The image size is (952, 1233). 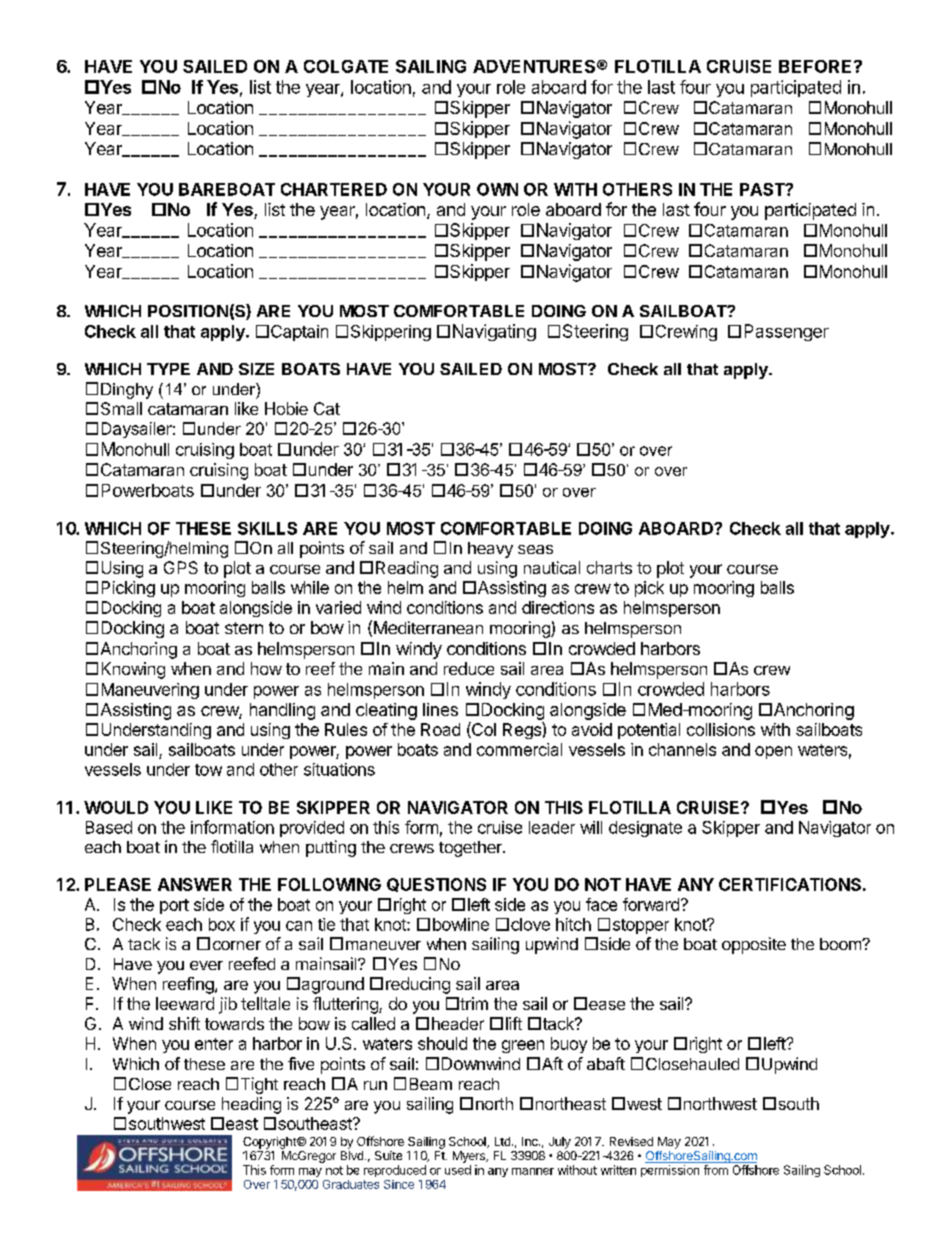 What do you see at coordinates (470, 1157) in the screenshot?
I see `Myers` at bounding box center [470, 1157].
